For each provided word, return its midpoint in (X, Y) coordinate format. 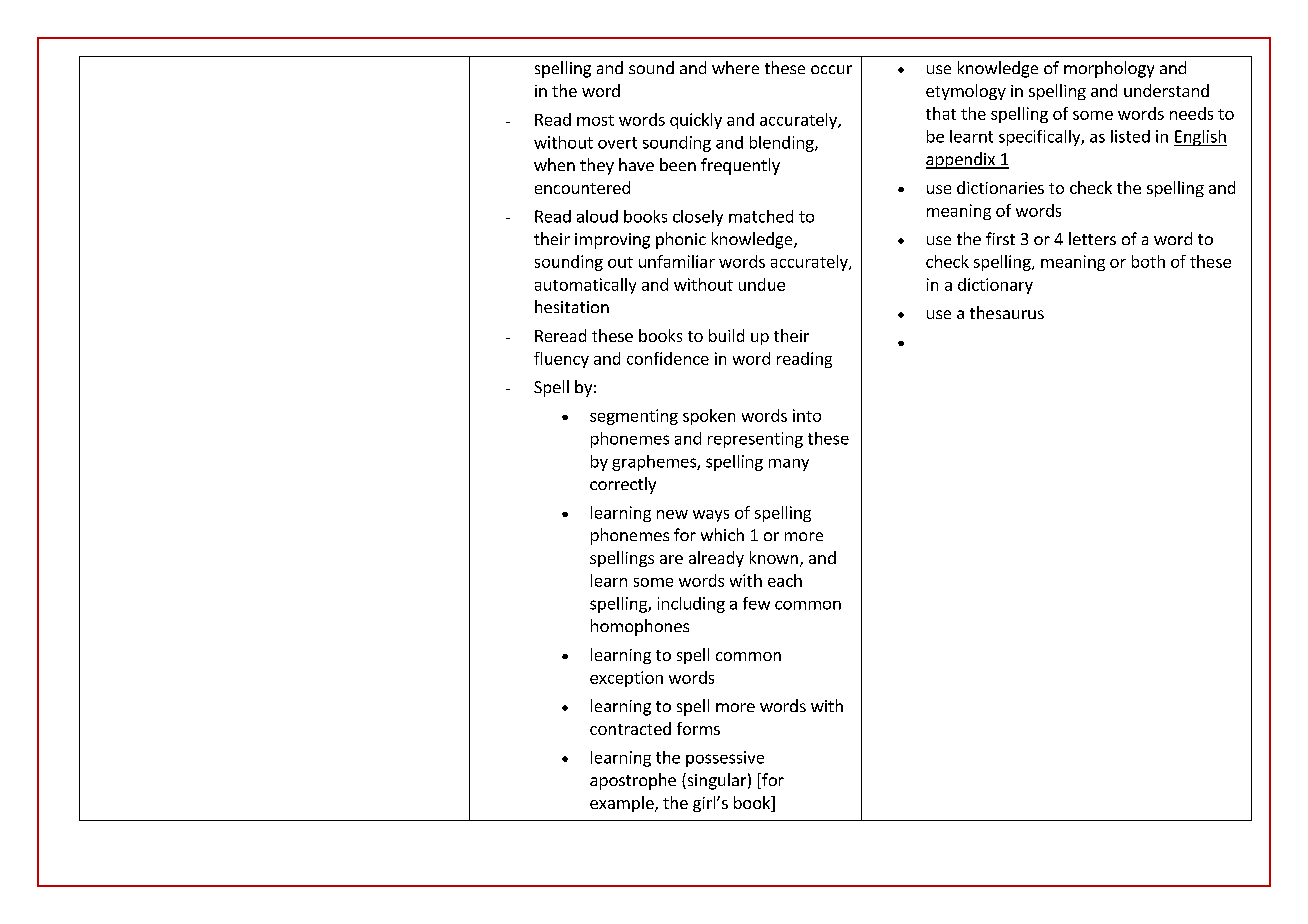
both (1148, 261)
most (595, 120)
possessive (725, 759)
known (774, 557)
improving (612, 241)
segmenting (634, 417)
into (807, 415)
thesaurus (1007, 312)
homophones (640, 627)
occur (831, 69)
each (785, 580)
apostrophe (633, 781)
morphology (1109, 69)
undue (762, 284)
